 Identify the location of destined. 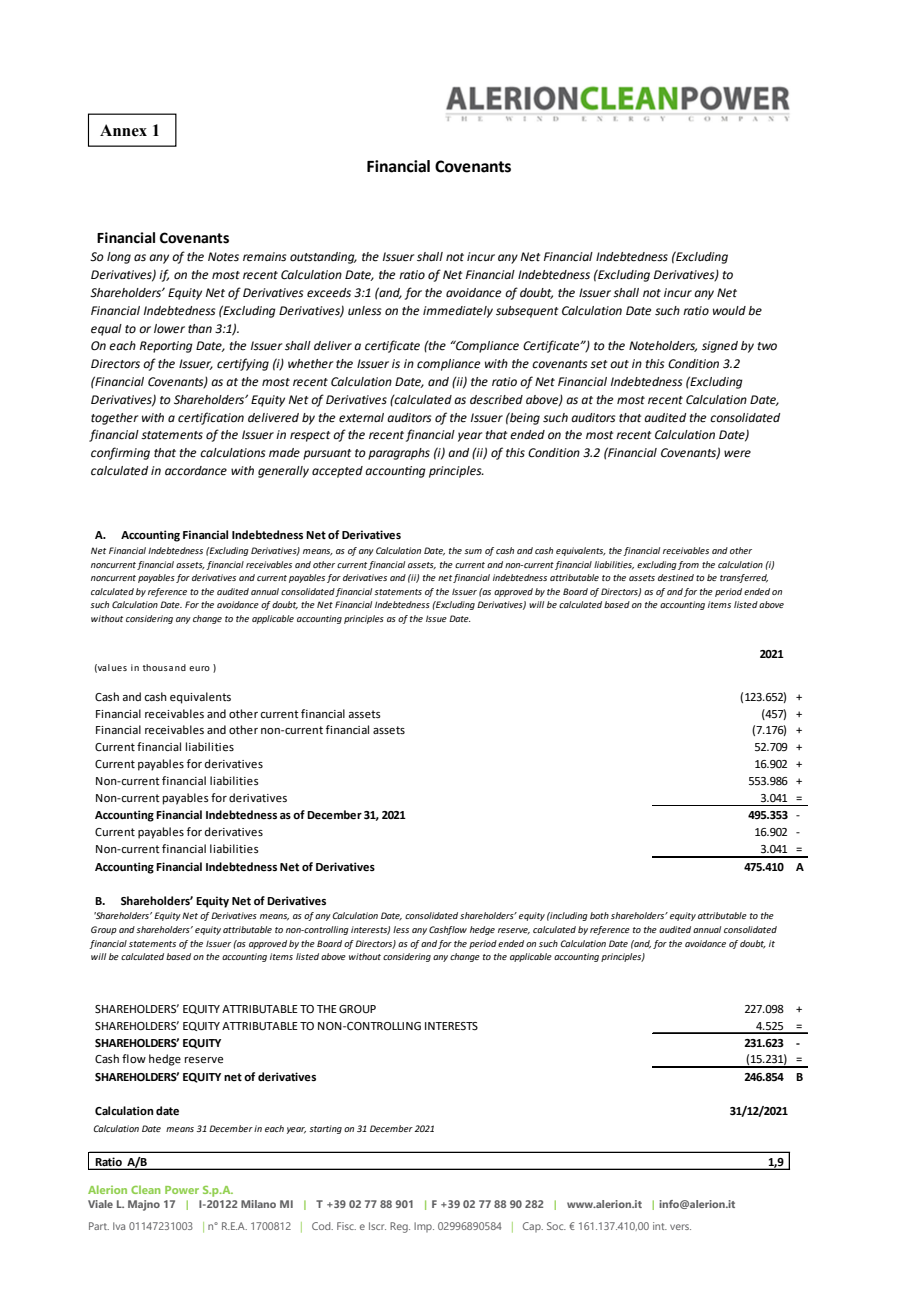
(676, 577).
